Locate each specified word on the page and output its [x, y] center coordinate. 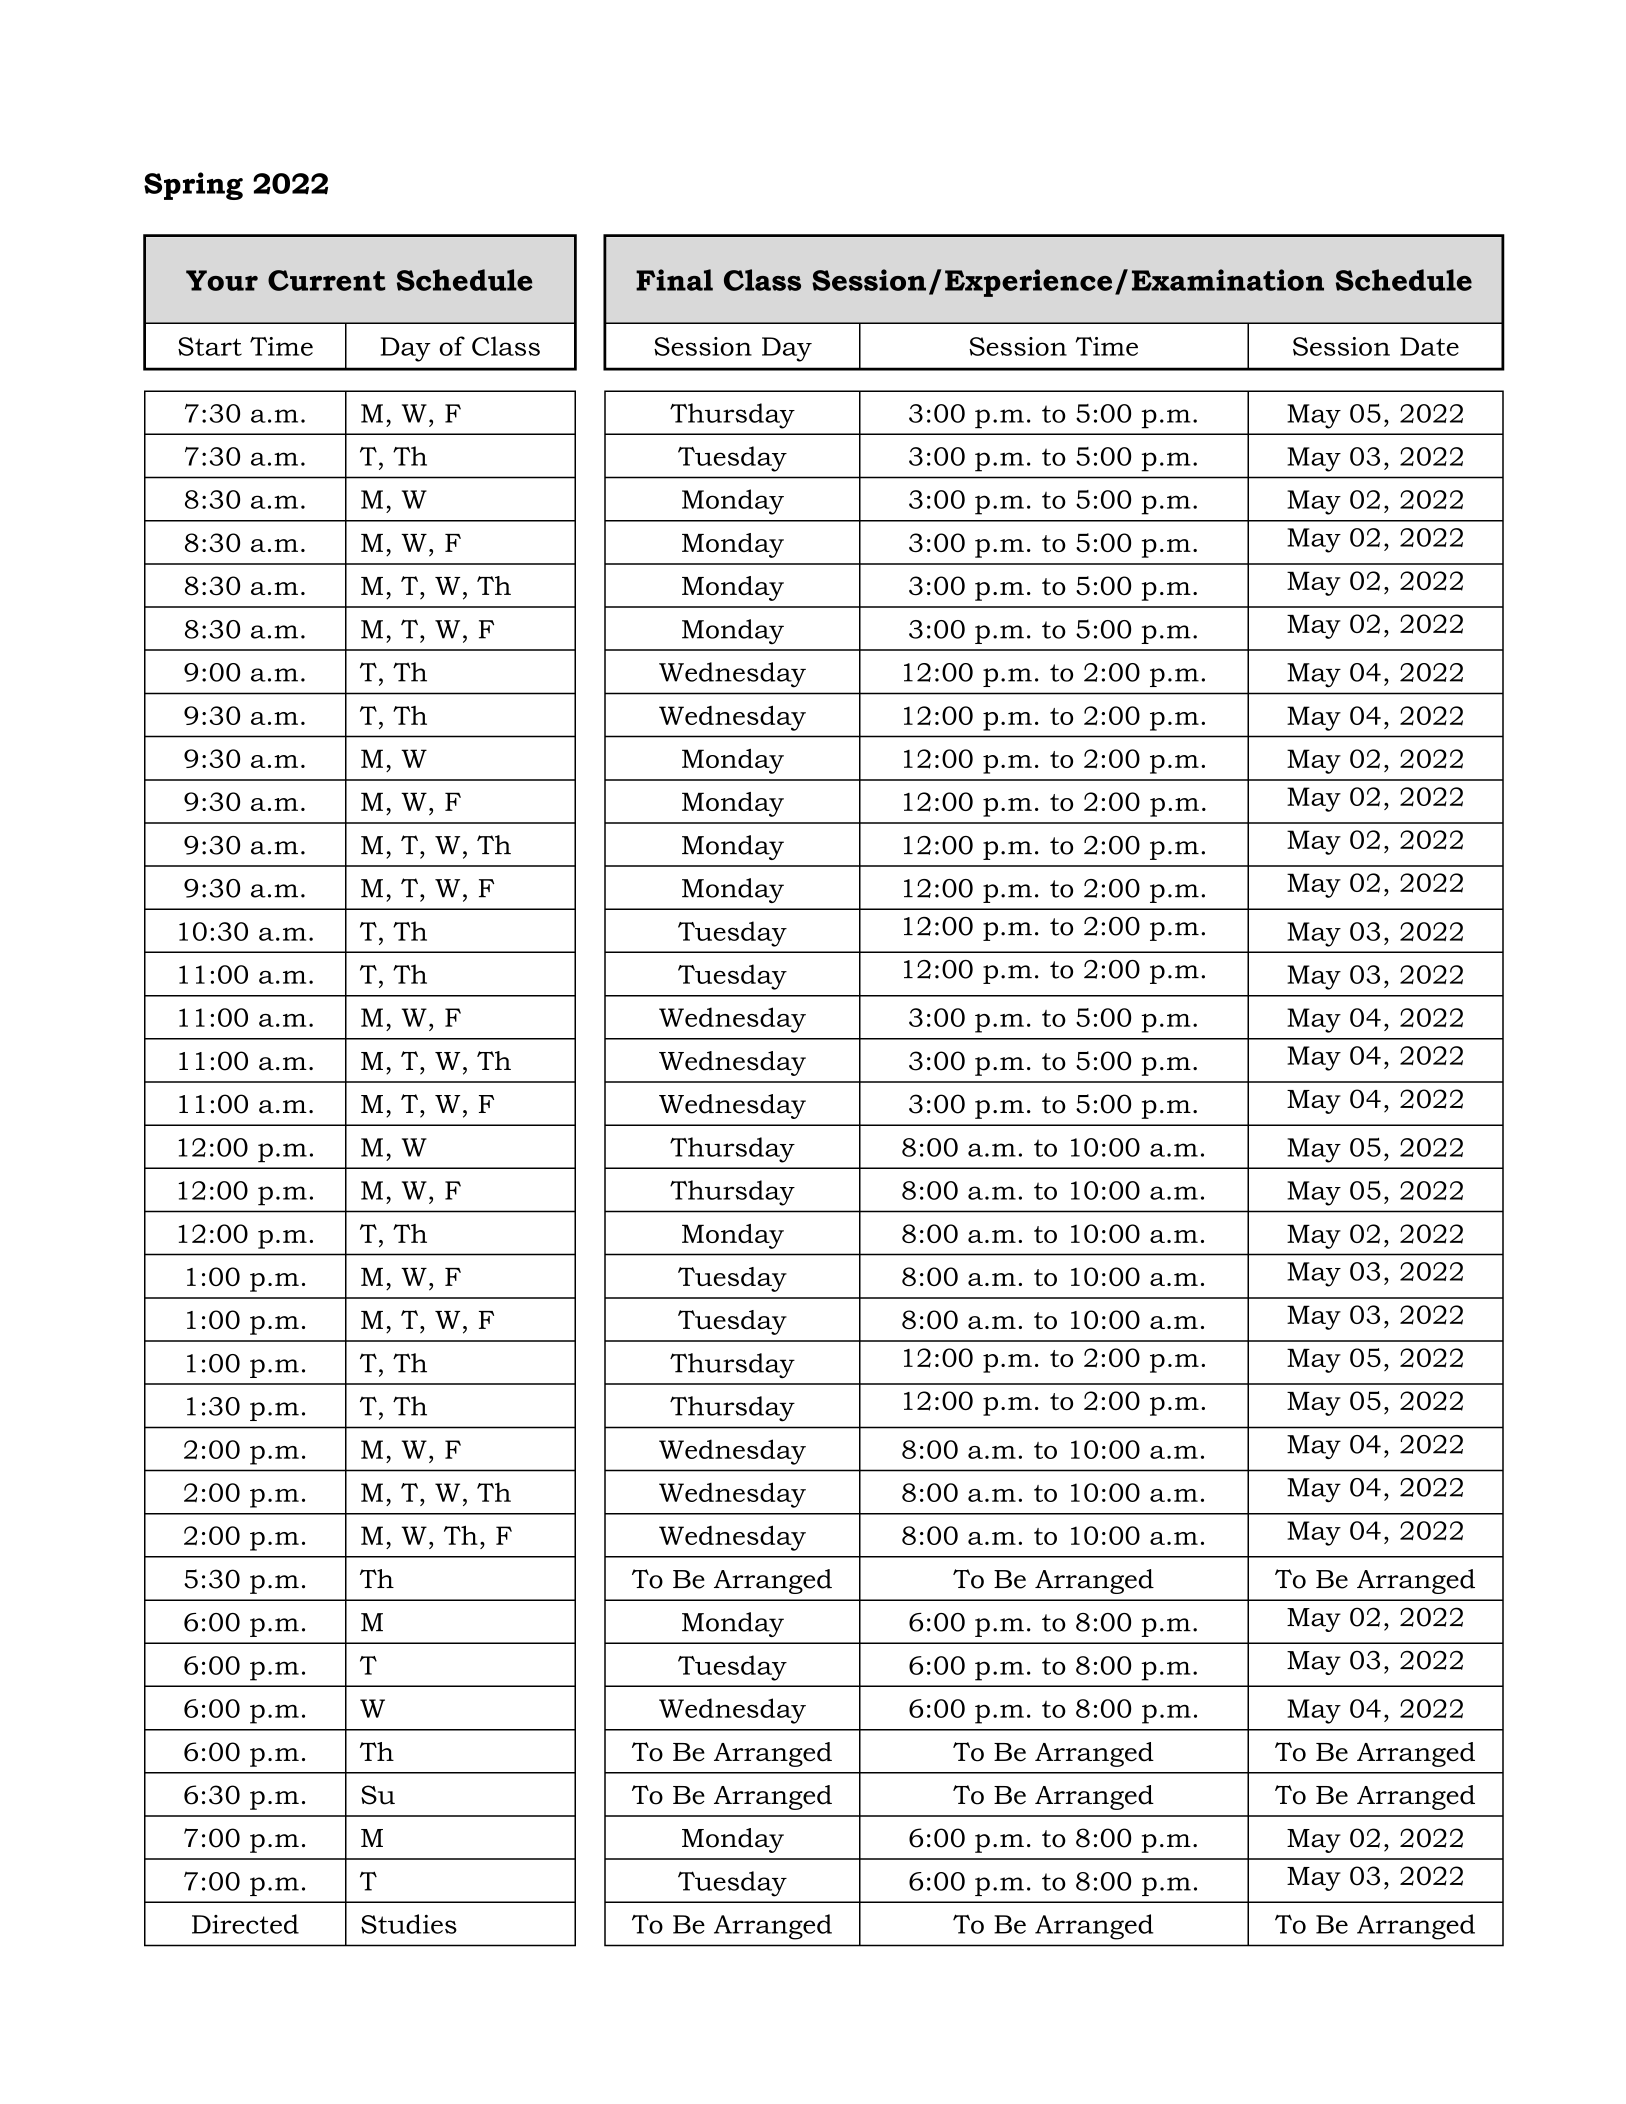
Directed [245, 1924]
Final [674, 280]
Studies [409, 1924]
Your [222, 280]
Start [210, 346]
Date [1429, 346]
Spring [193, 186]
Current [326, 280]
